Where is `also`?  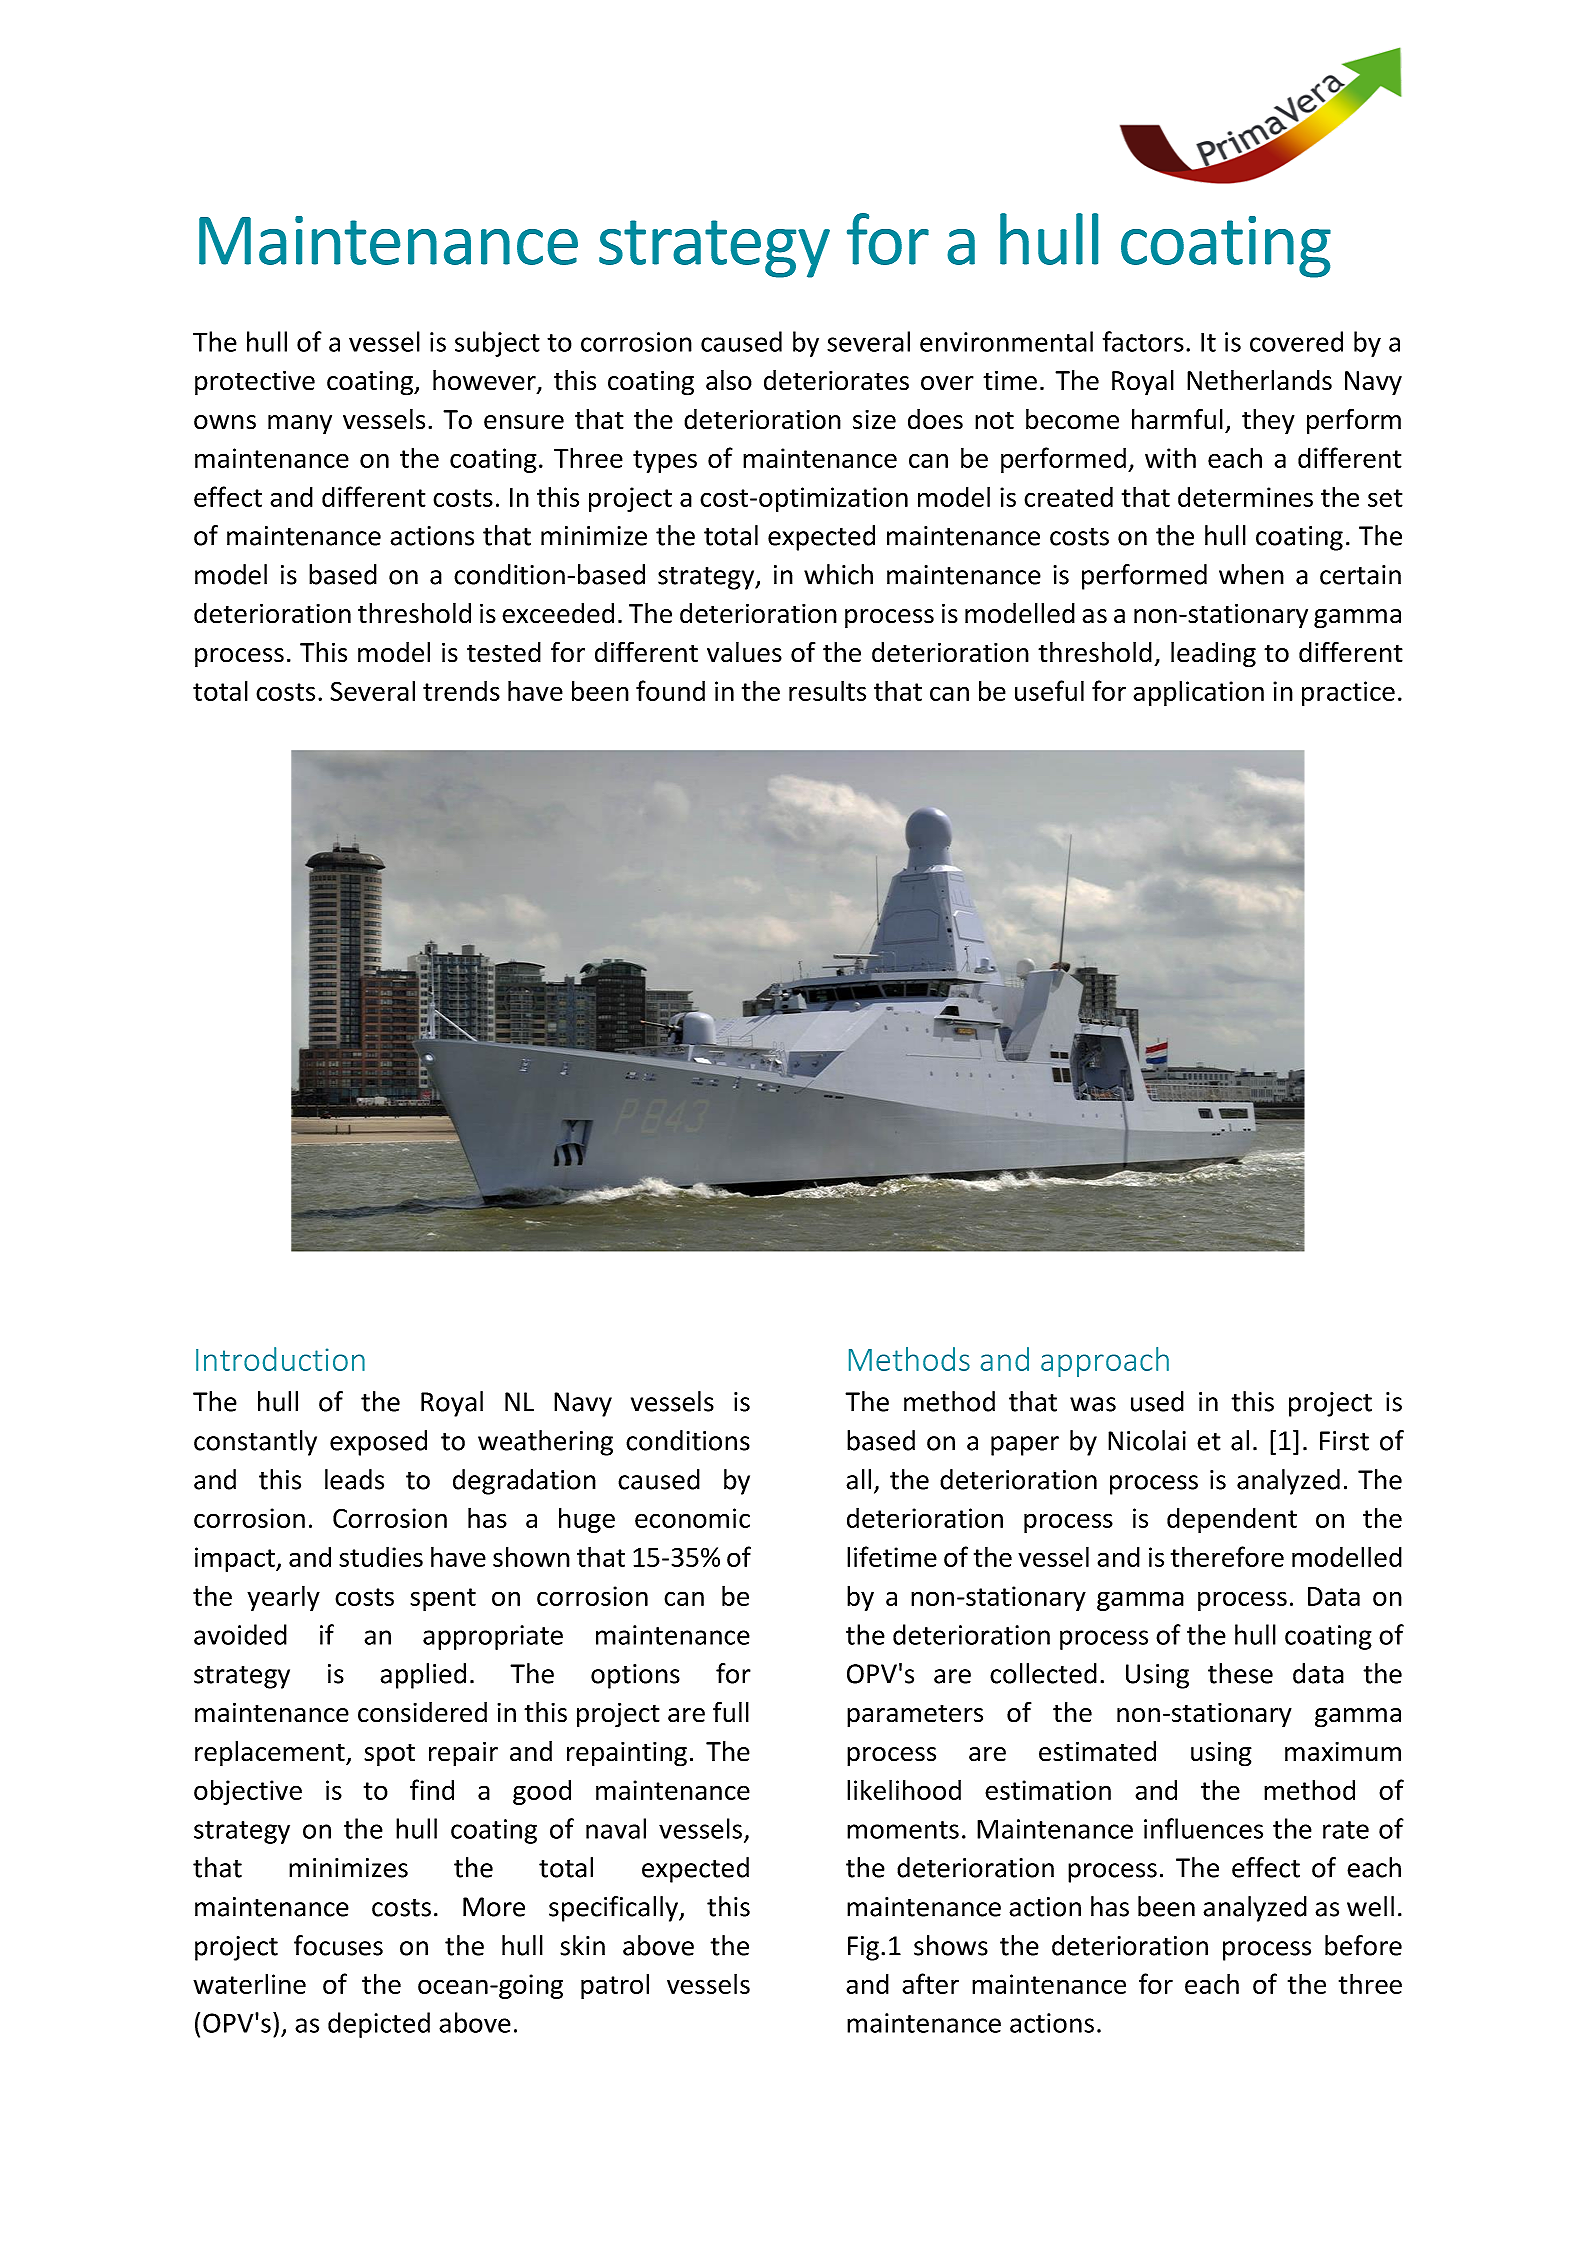 also is located at coordinates (729, 380).
